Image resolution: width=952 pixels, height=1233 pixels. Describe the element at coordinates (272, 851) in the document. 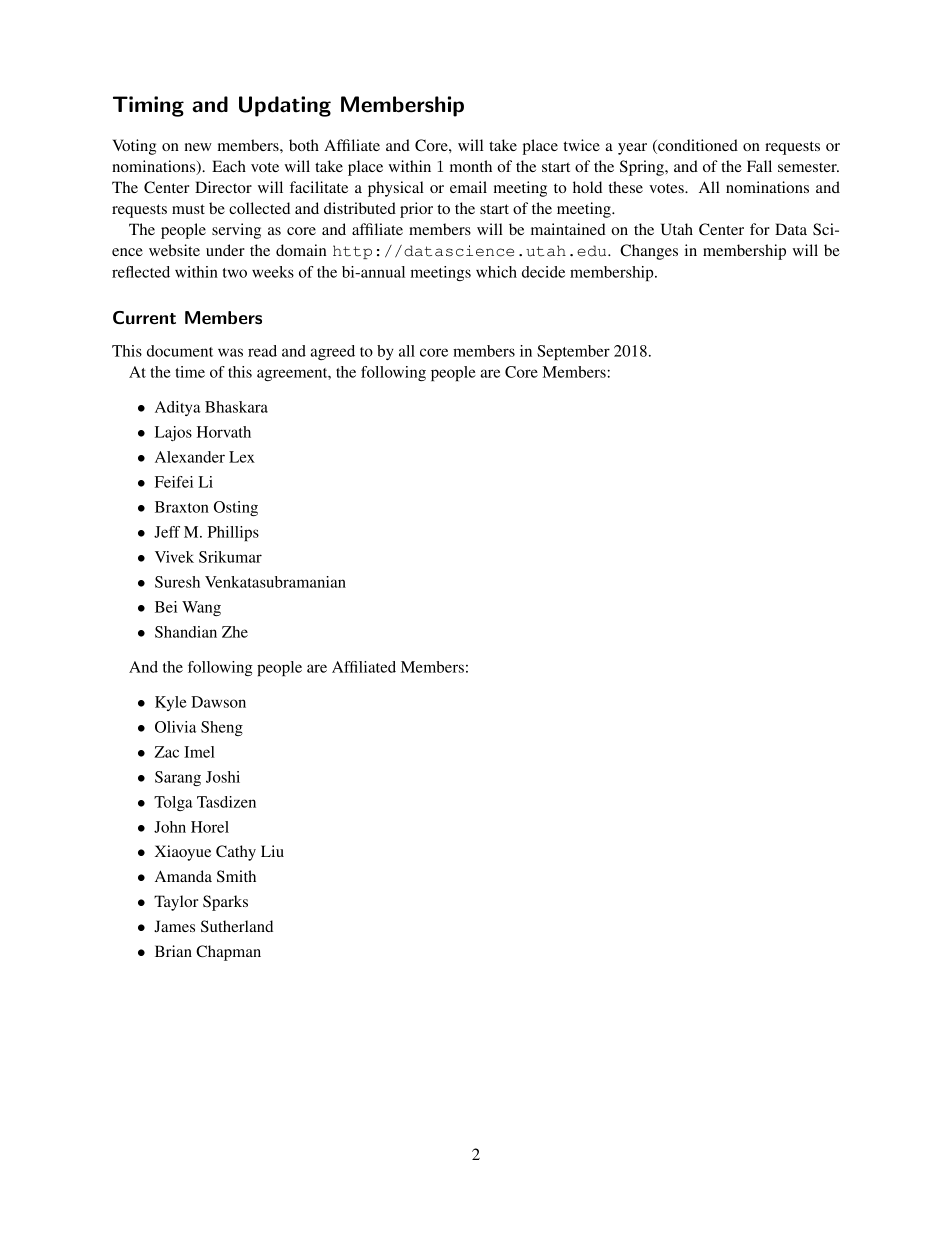

I see `Liu` at that location.
